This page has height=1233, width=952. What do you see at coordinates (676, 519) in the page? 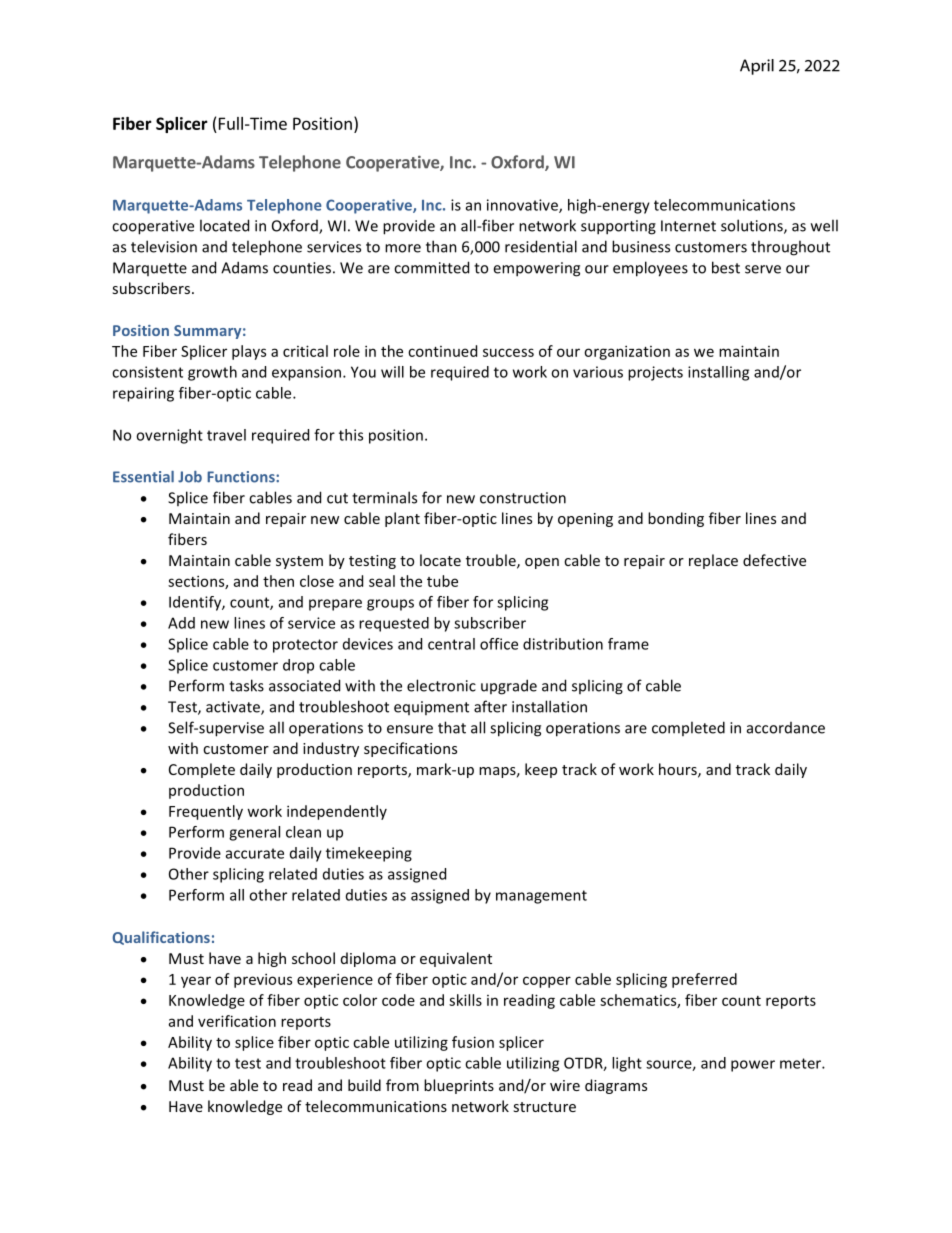
I see `bonding` at bounding box center [676, 519].
